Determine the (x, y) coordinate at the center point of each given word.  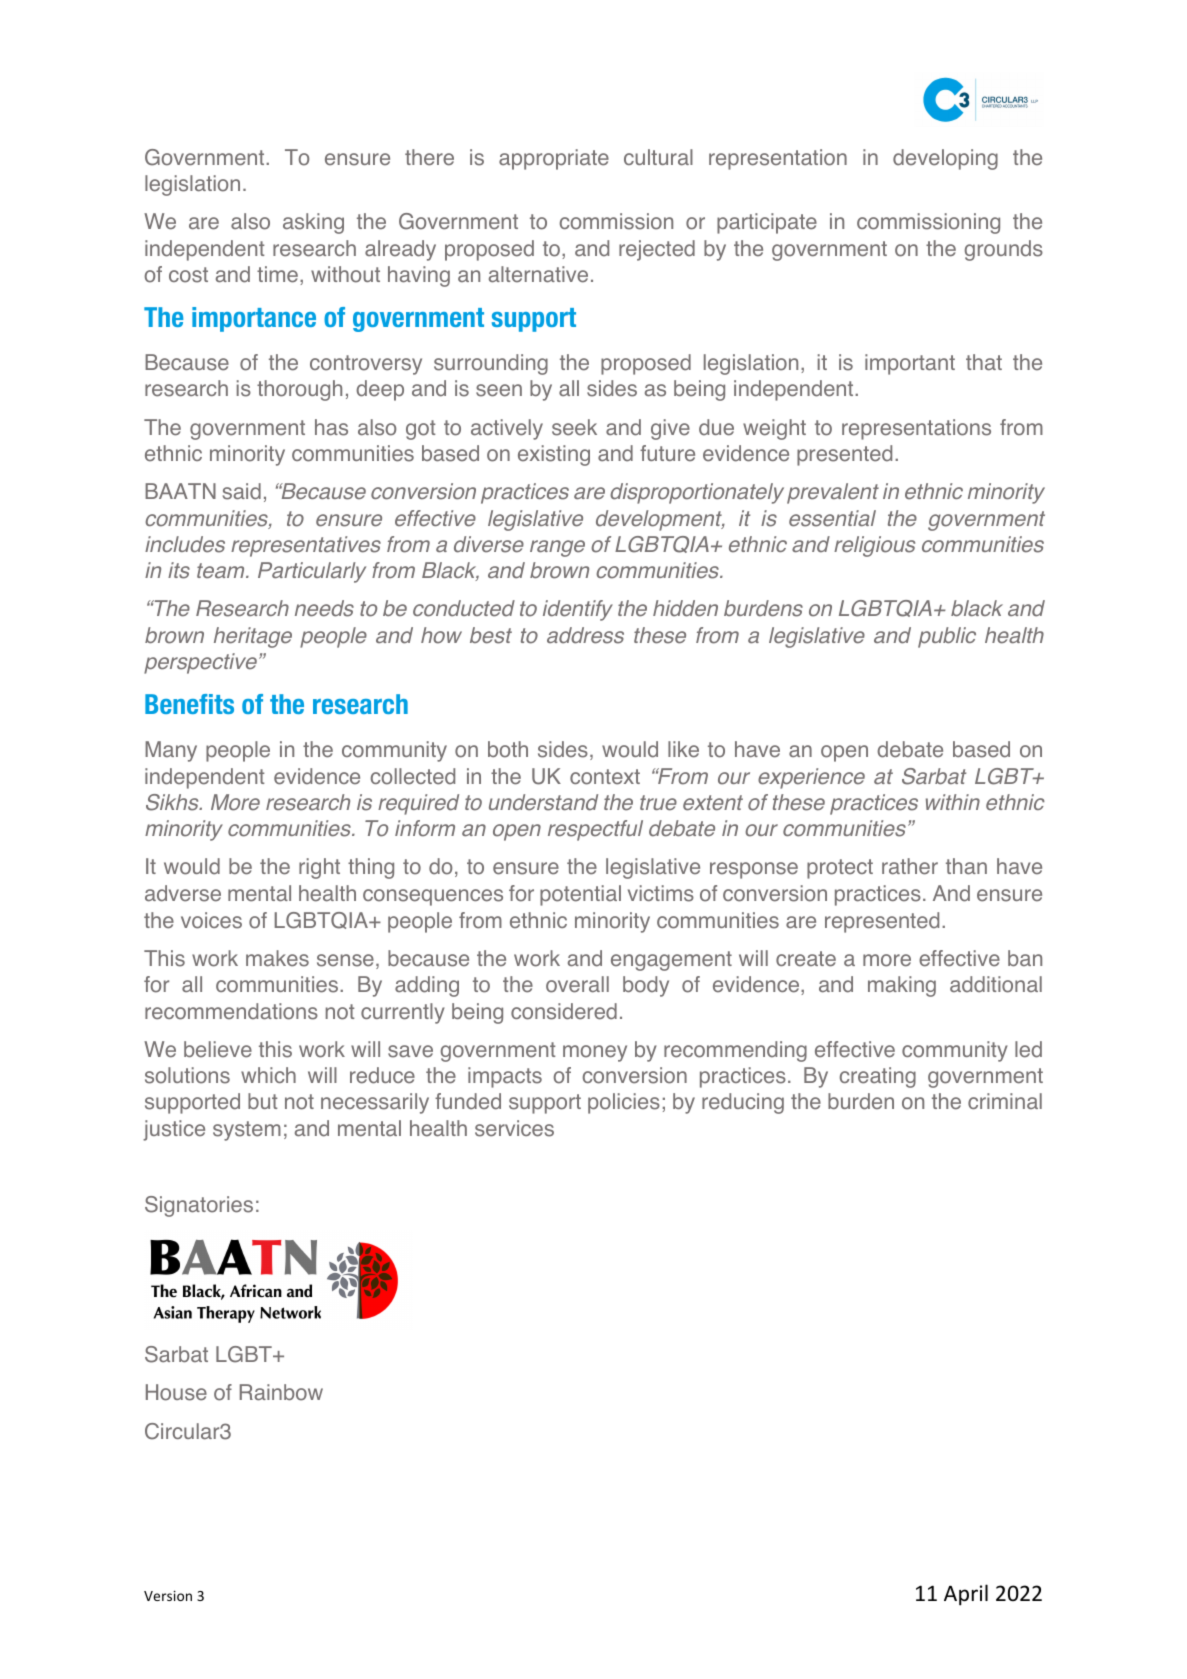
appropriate (554, 159)
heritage (253, 637)
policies (624, 1103)
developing (945, 159)
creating (878, 1077)
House (176, 1392)
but (263, 1101)
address (585, 635)
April (966, 1595)
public (947, 637)
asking (313, 223)
